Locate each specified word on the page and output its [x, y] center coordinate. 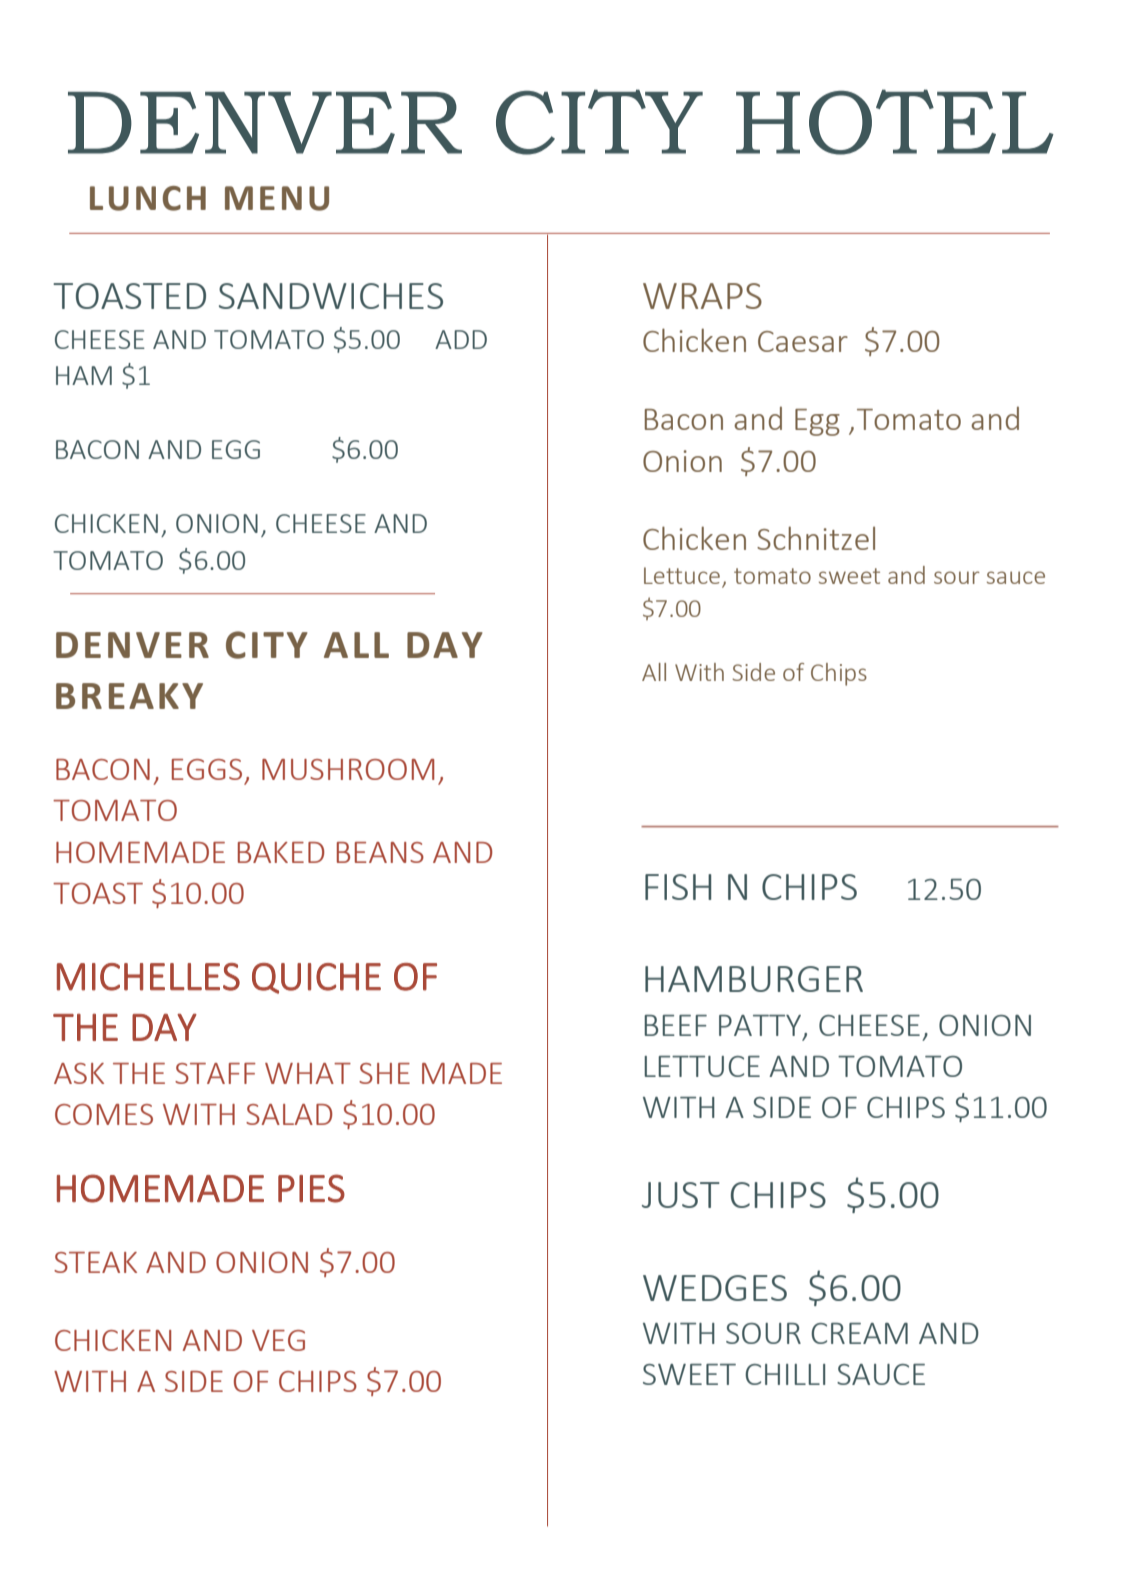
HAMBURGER [754, 979]
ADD [461, 339]
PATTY [761, 1026]
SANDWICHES [331, 296]
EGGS [207, 769]
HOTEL [895, 122]
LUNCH [148, 198]
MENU [277, 198]
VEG [278, 1340]
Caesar [803, 341]
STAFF [215, 1073]
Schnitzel [816, 538]
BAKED [281, 852]
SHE [384, 1073]
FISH [678, 887]
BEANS [380, 852]
